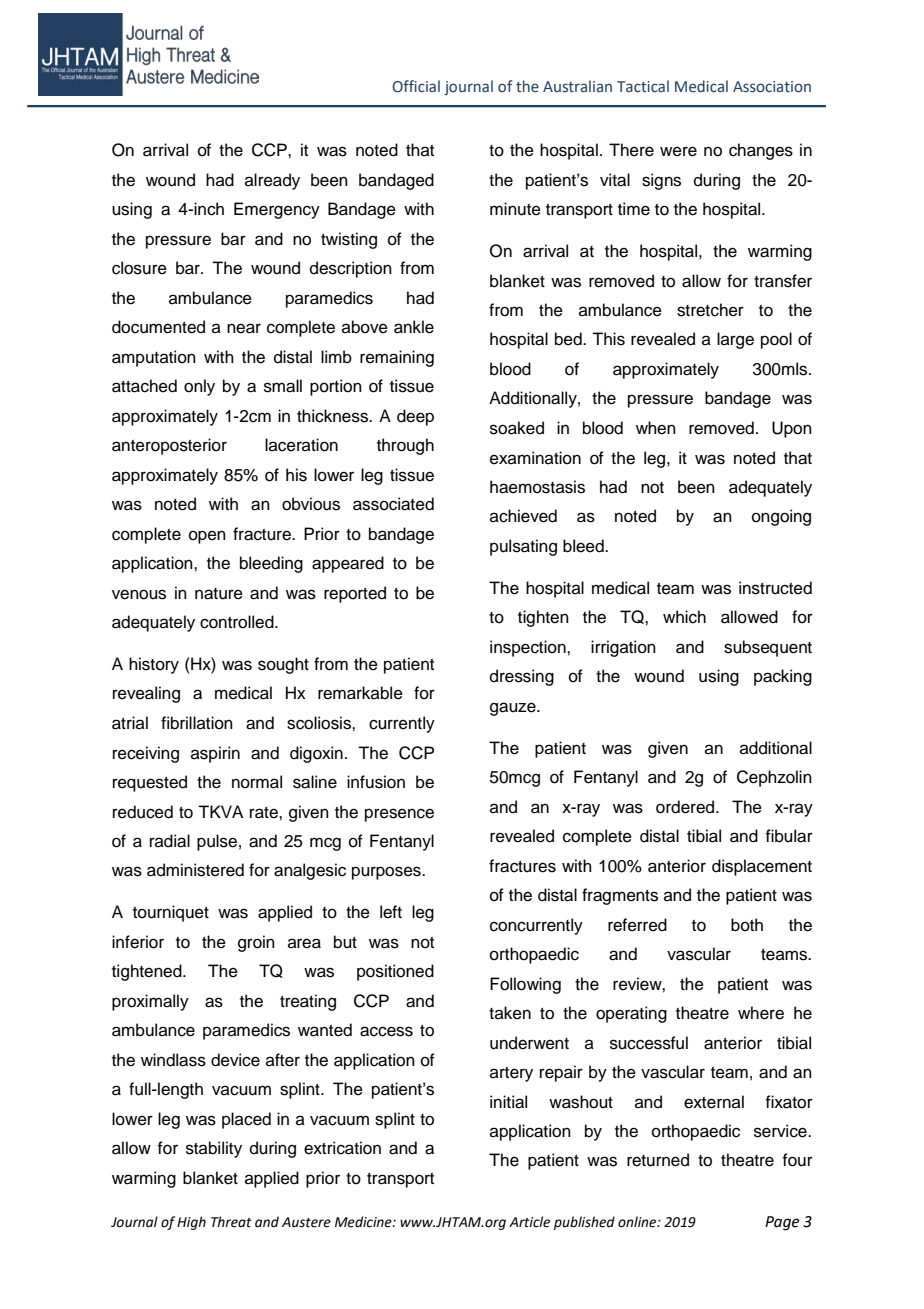 Image resolution: width=924 pixels, height=1309 pixels. I want to click on already, so click(272, 181).
